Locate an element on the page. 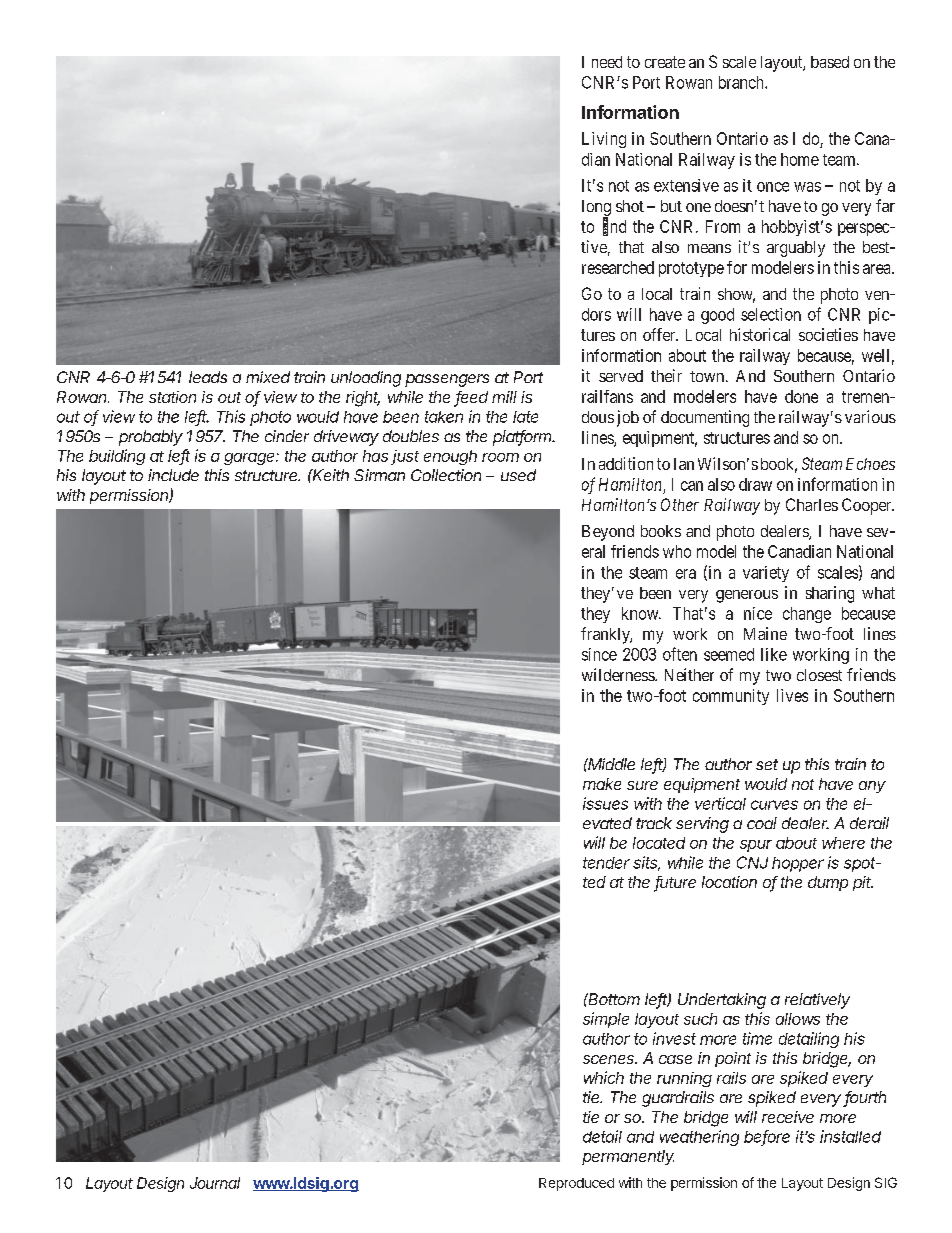 This document has width=952, height=1233. leads is located at coordinates (208, 377).
